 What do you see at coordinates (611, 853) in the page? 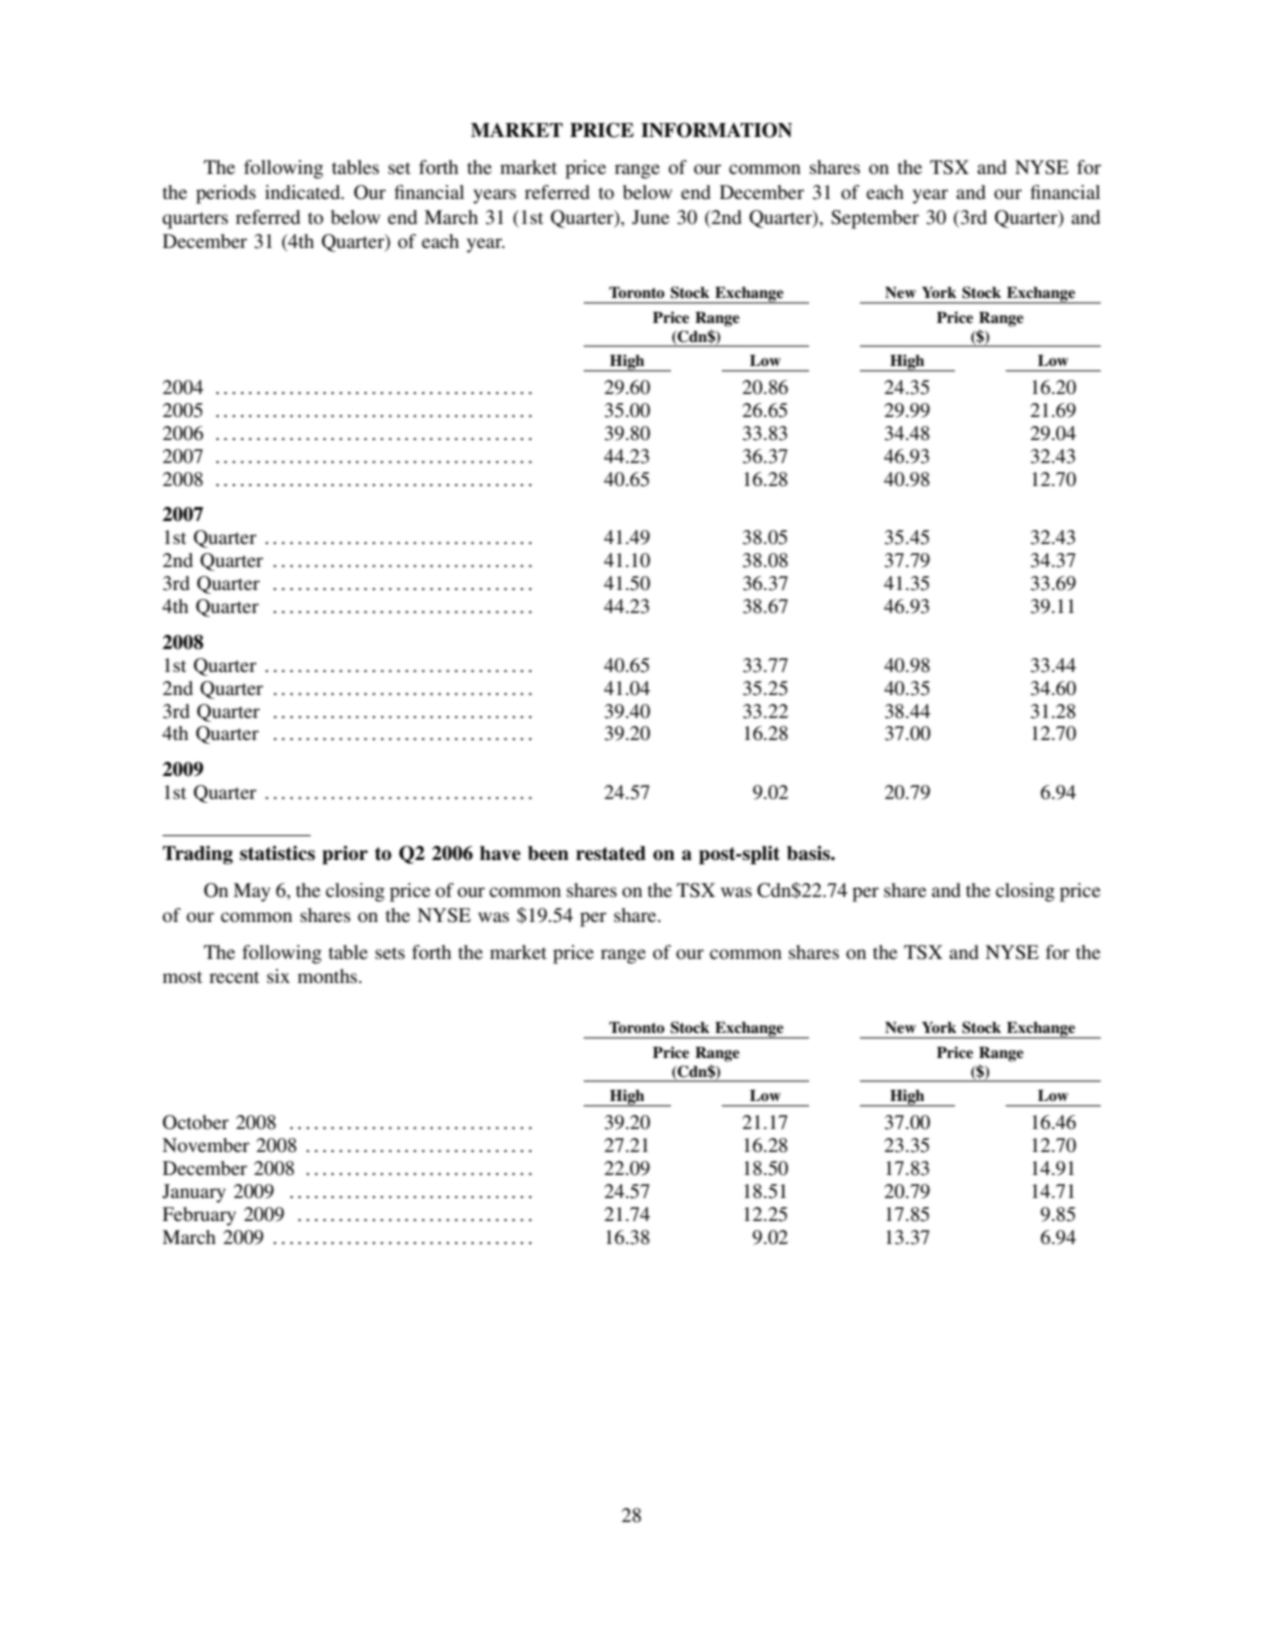
I see `restated` at bounding box center [611, 853].
